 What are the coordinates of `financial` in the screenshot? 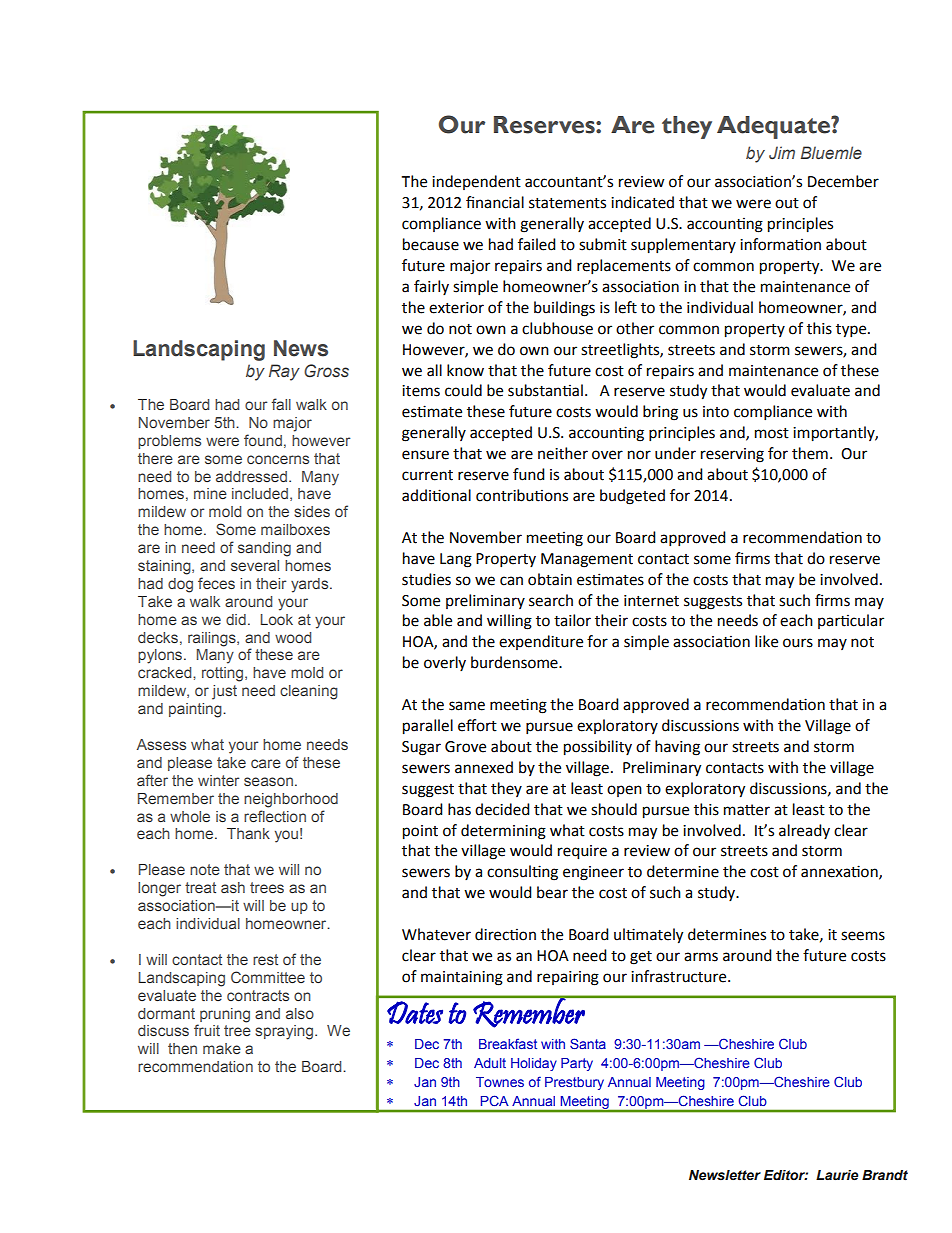 It's located at (495, 202).
